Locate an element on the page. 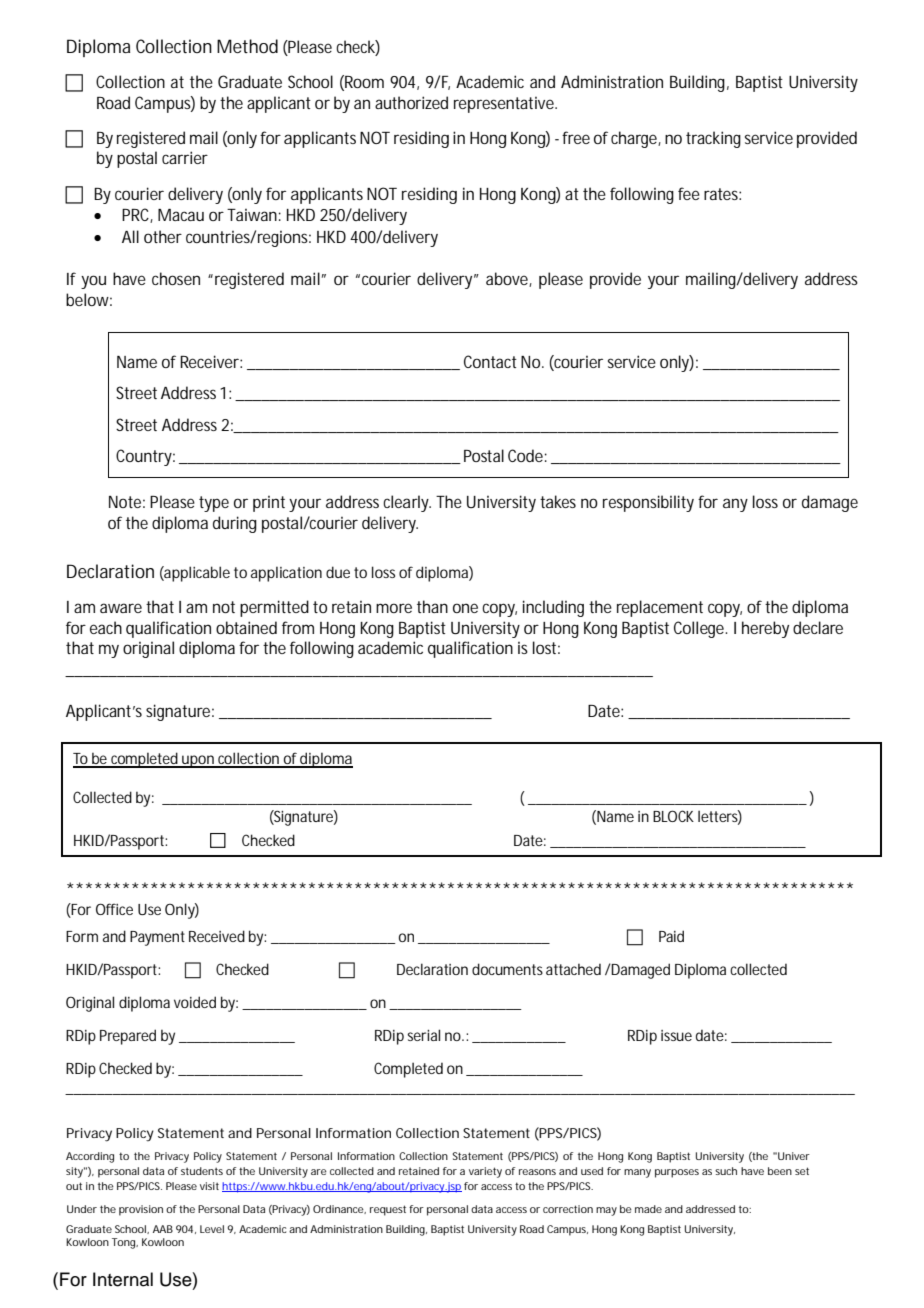 Image resolution: width=924 pixels, height=1308 pixels. College is located at coordinates (700, 629).
